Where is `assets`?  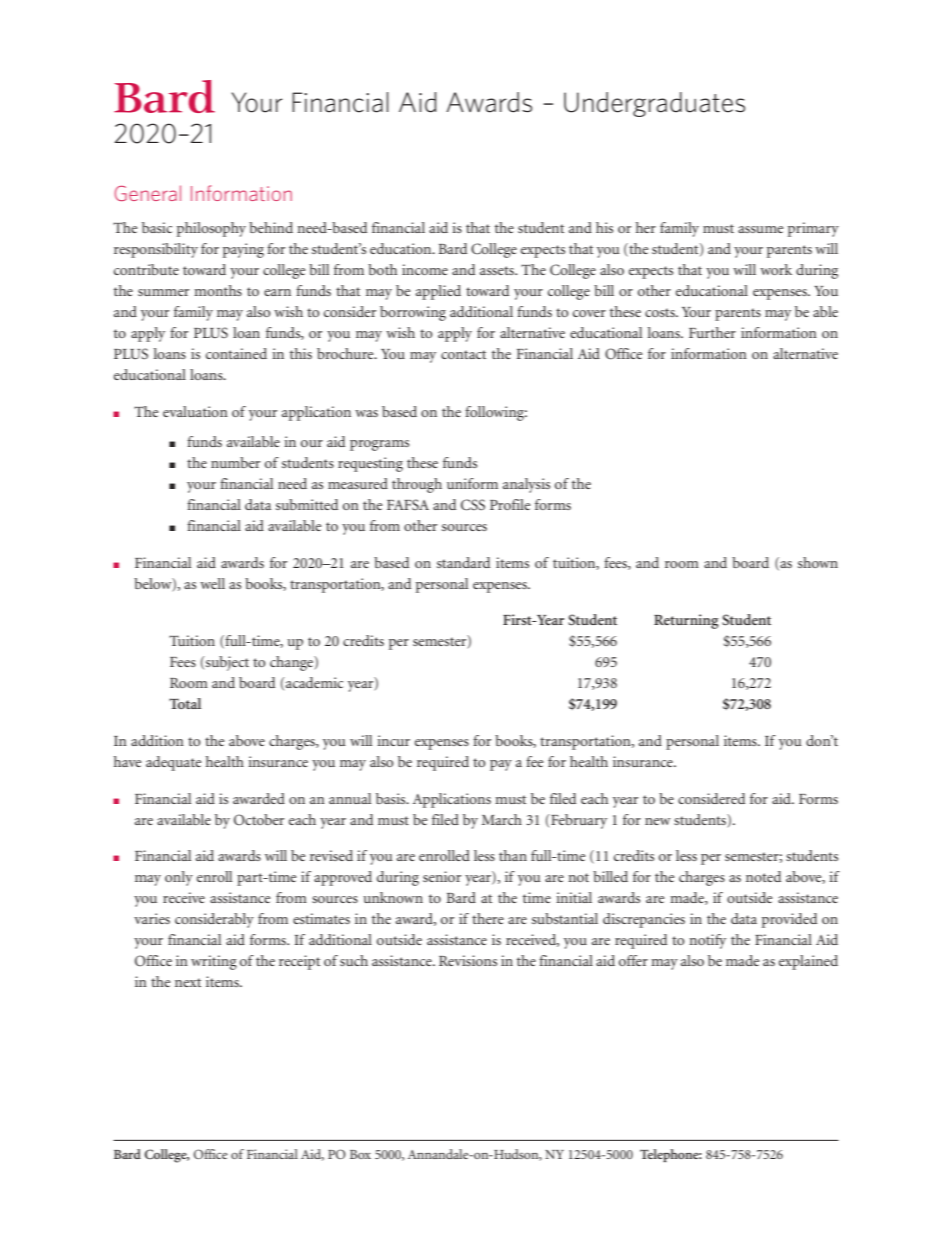 assets is located at coordinates (498, 270).
